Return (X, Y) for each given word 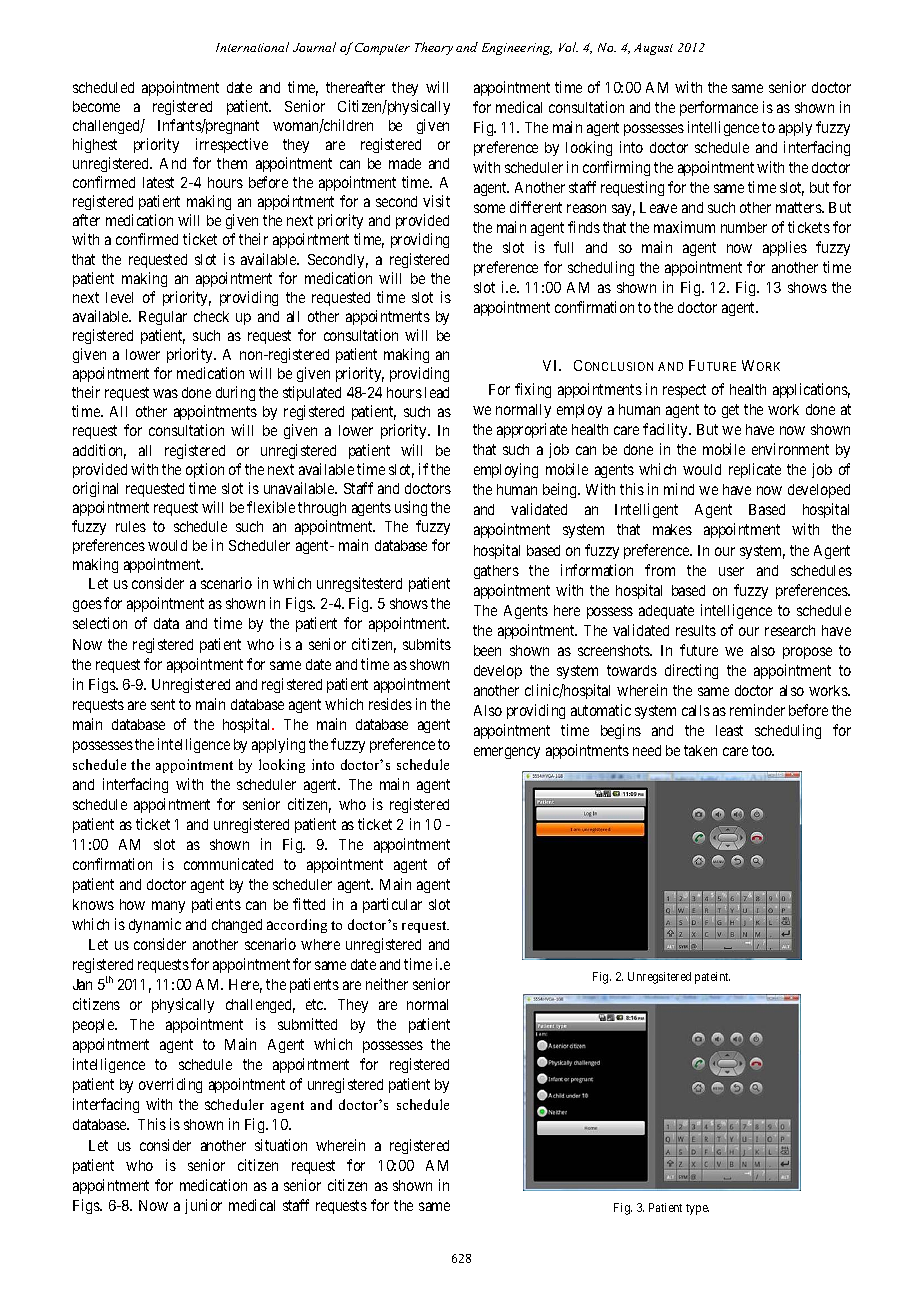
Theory (434, 48)
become (96, 106)
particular (392, 905)
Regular (163, 318)
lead (437, 392)
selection (100, 623)
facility (666, 430)
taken (700, 750)
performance (719, 108)
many (168, 907)
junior (203, 1206)
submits (427, 644)
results (696, 630)
